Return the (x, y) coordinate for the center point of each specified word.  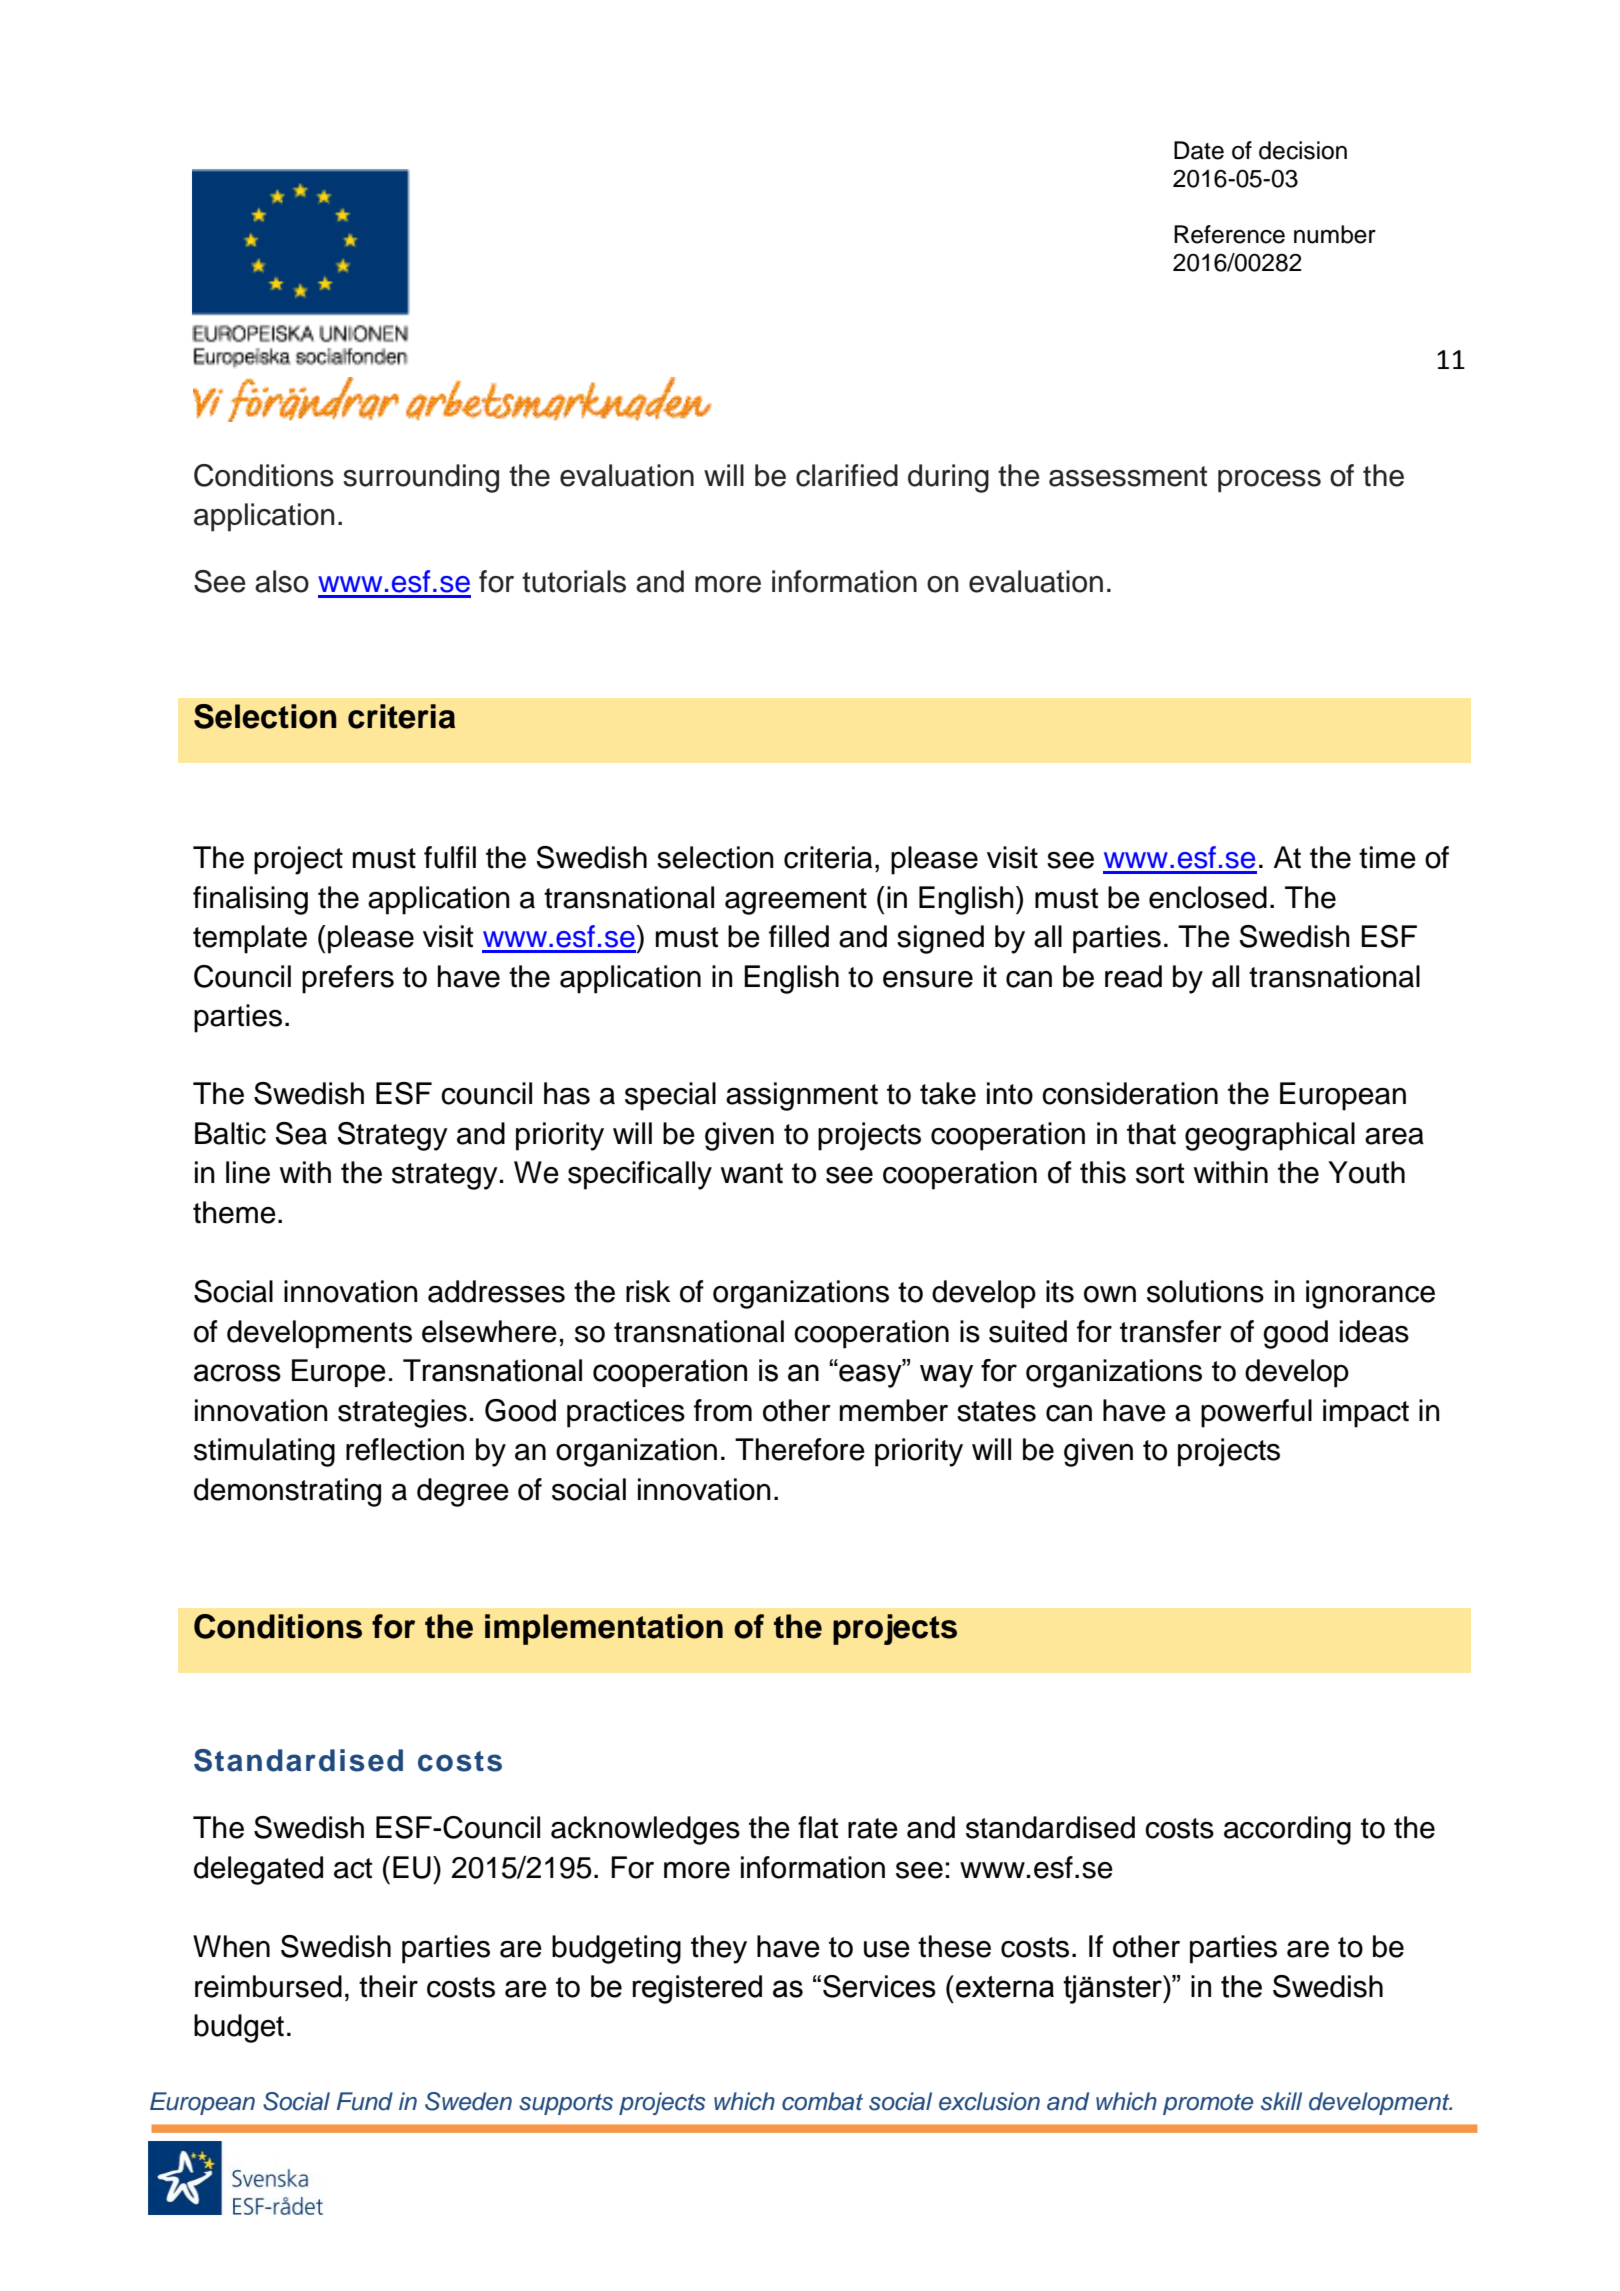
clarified (847, 475)
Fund (365, 2101)
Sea (301, 1133)
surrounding (421, 478)
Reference (1229, 234)
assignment (802, 1096)
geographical (1270, 1136)
